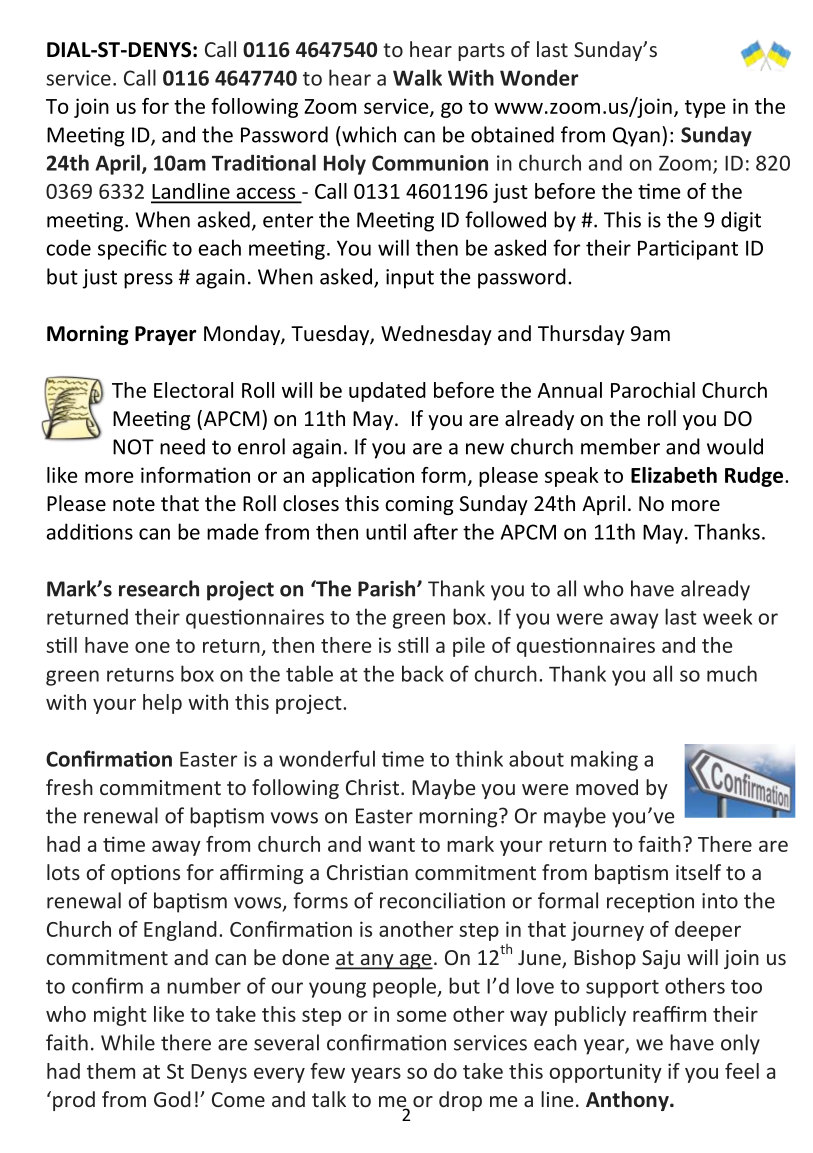  I want to click on them, so click(111, 1071).
